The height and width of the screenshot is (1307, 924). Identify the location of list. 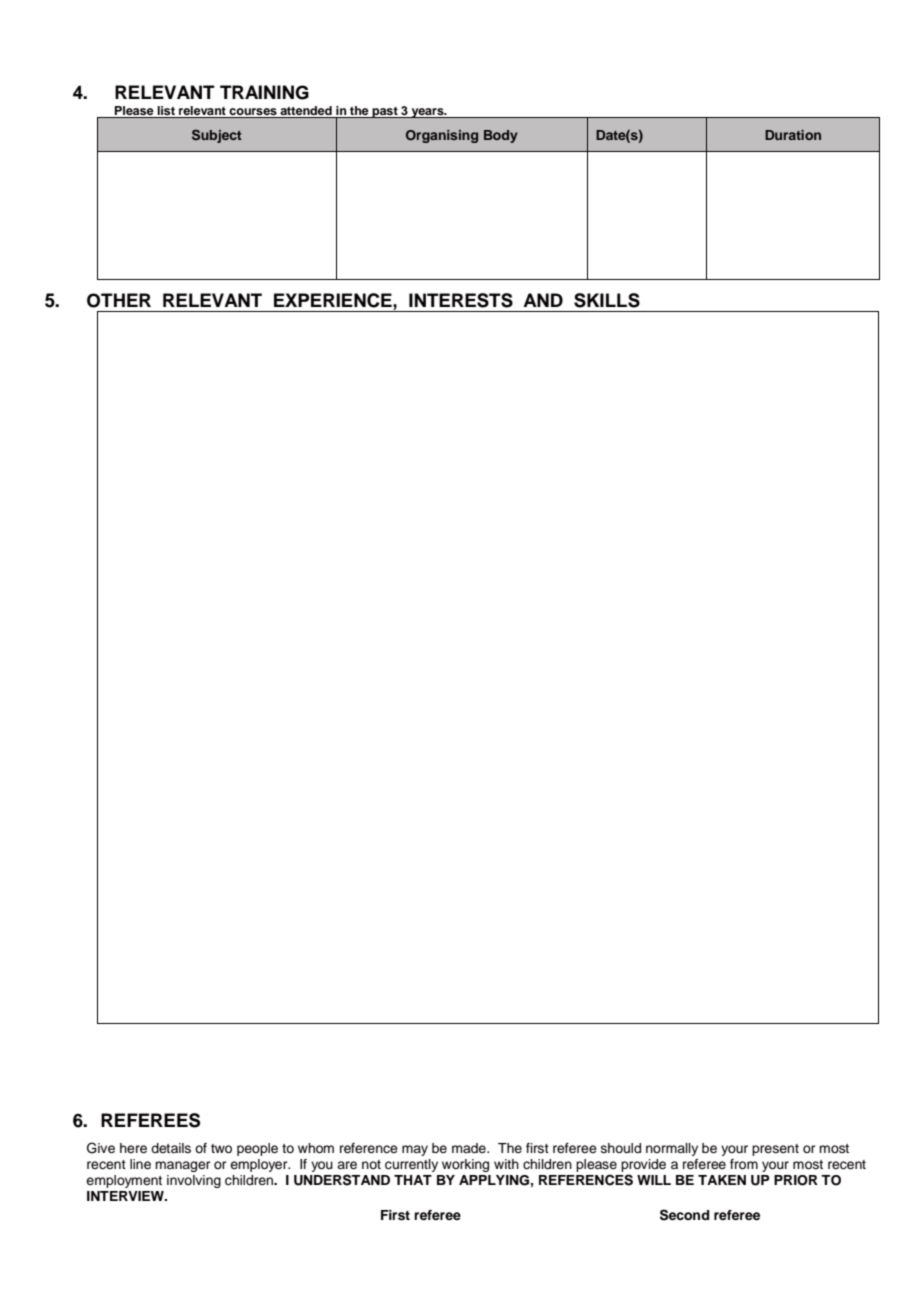
(166, 110).
